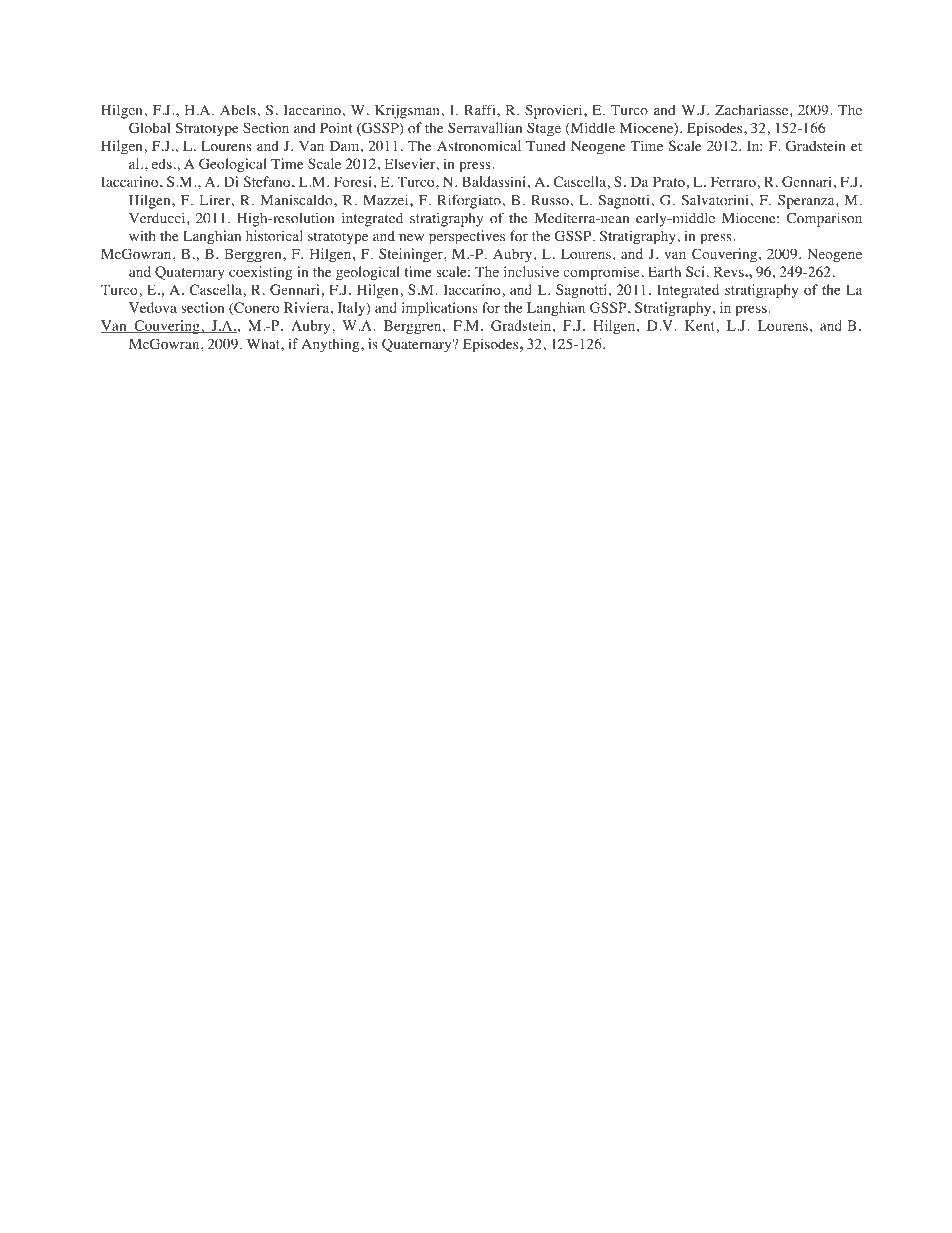 The height and width of the screenshot is (1233, 952). What do you see at coordinates (531, 271) in the screenshot?
I see `inclusive` at bounding box center [531, 271].
